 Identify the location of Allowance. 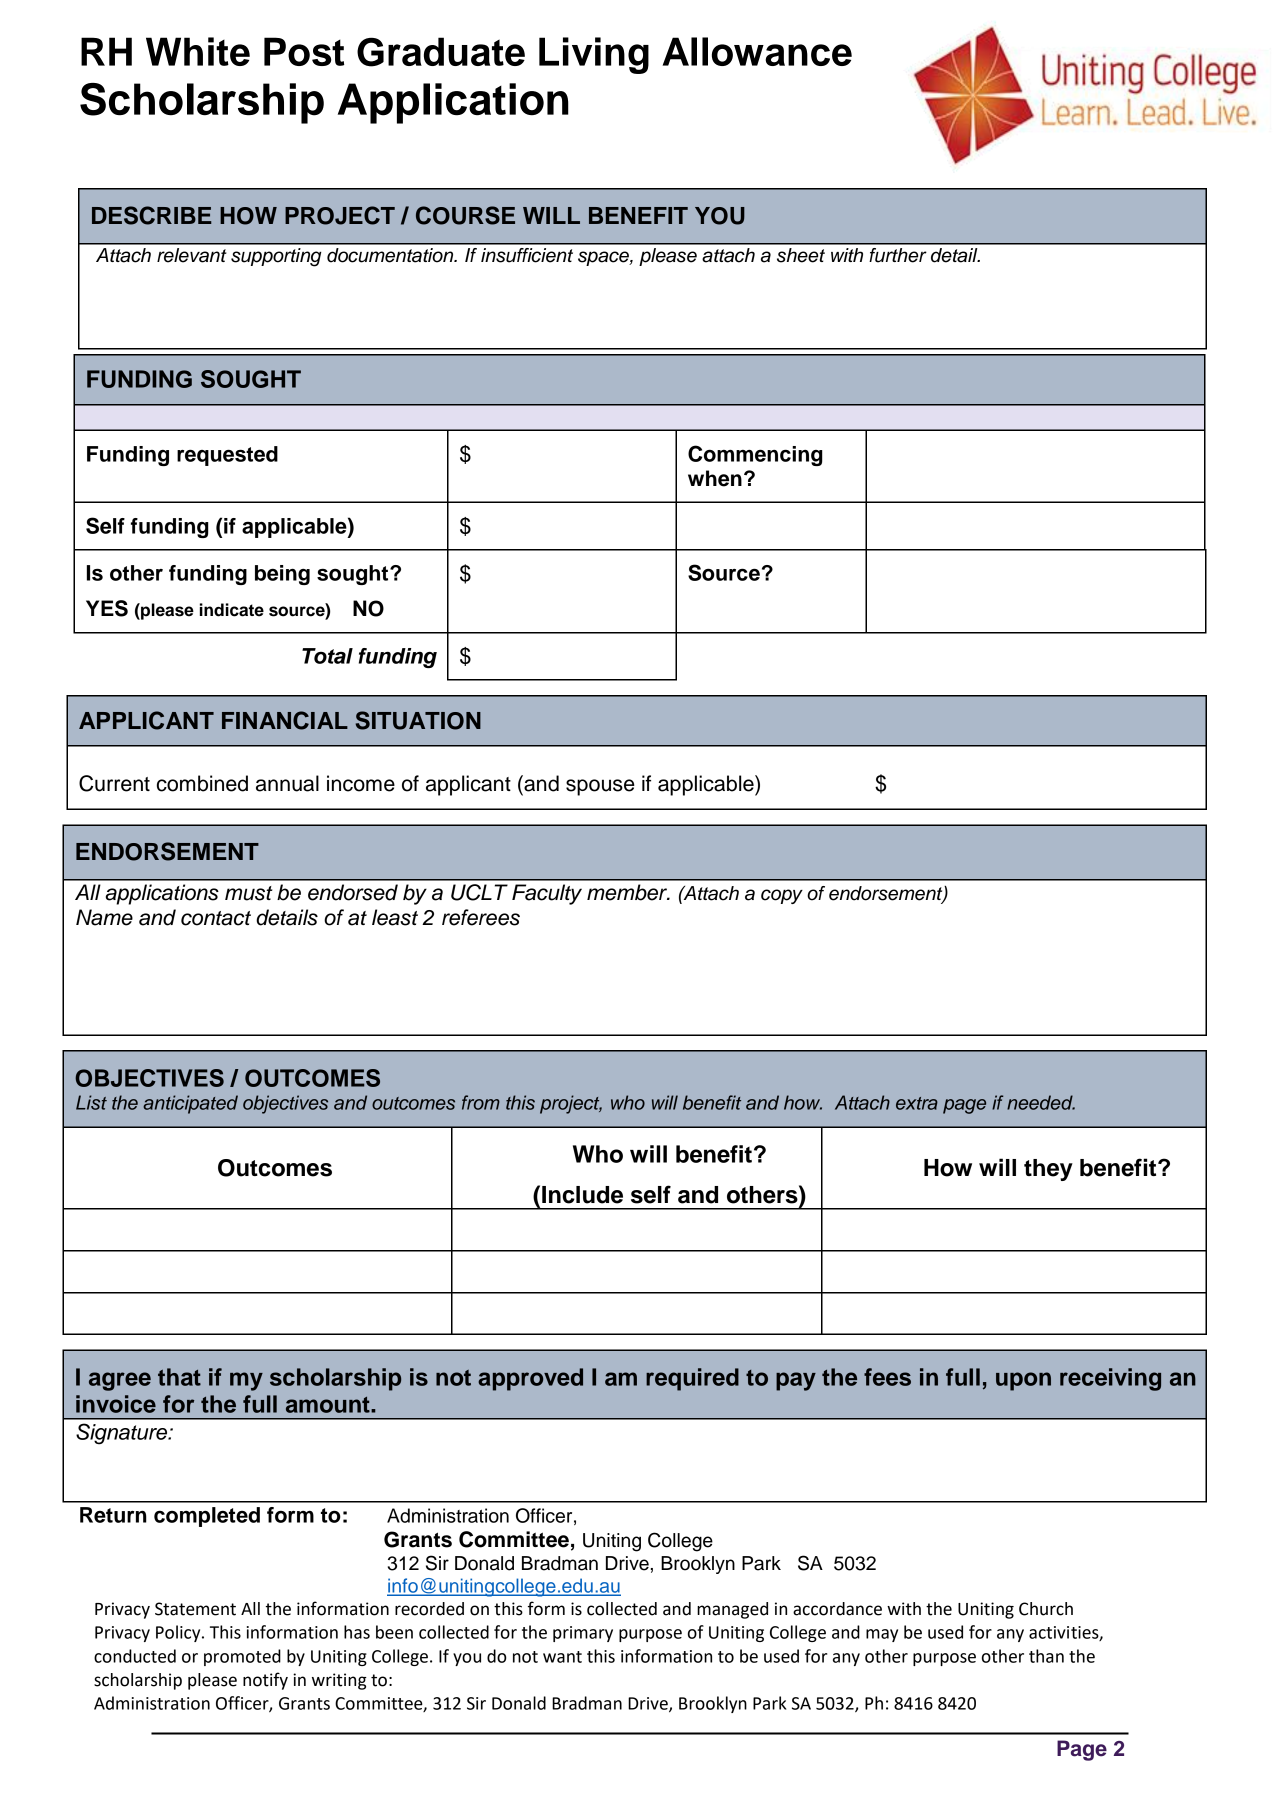
(757, 51).
